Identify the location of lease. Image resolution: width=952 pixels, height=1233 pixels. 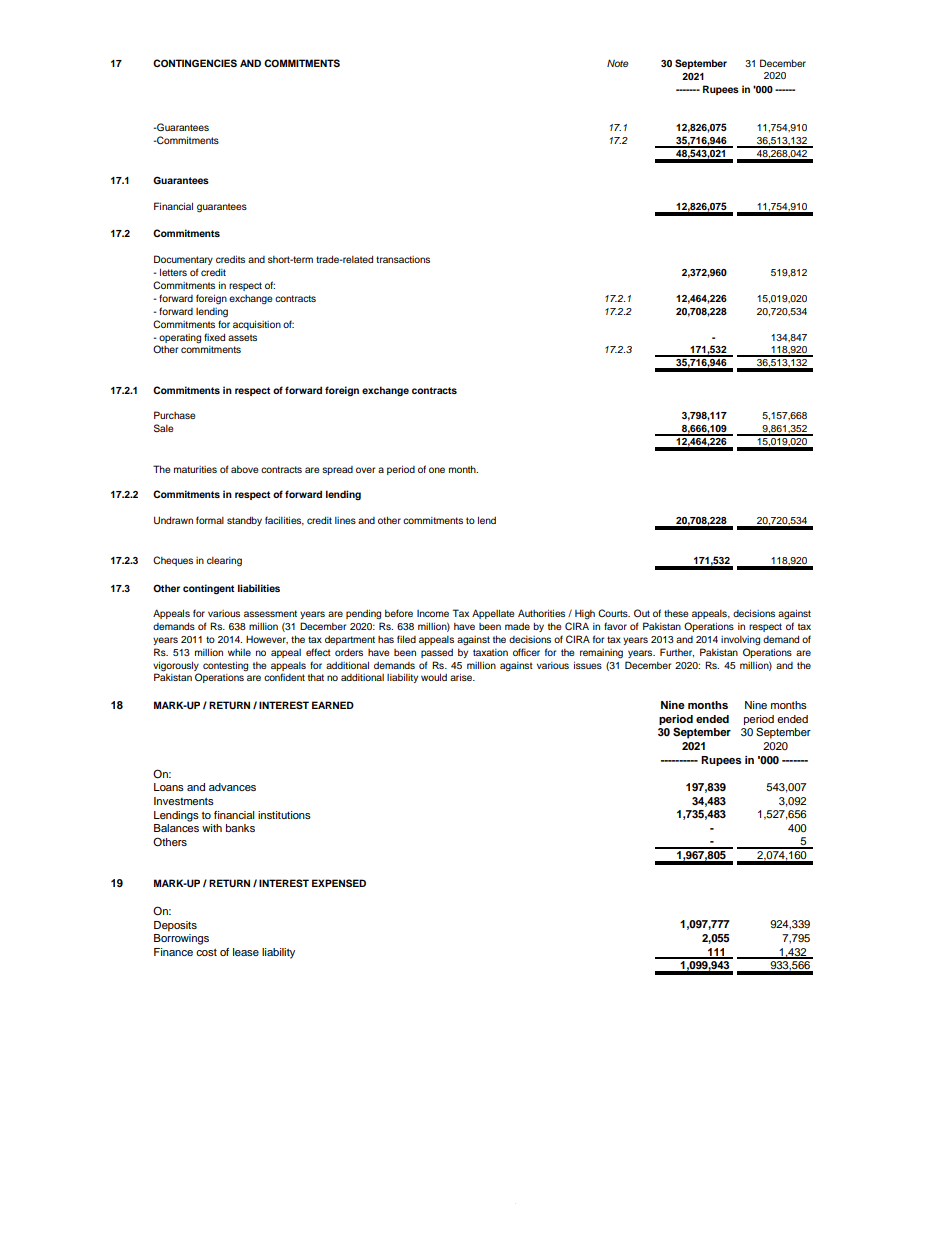
(246, 952).
